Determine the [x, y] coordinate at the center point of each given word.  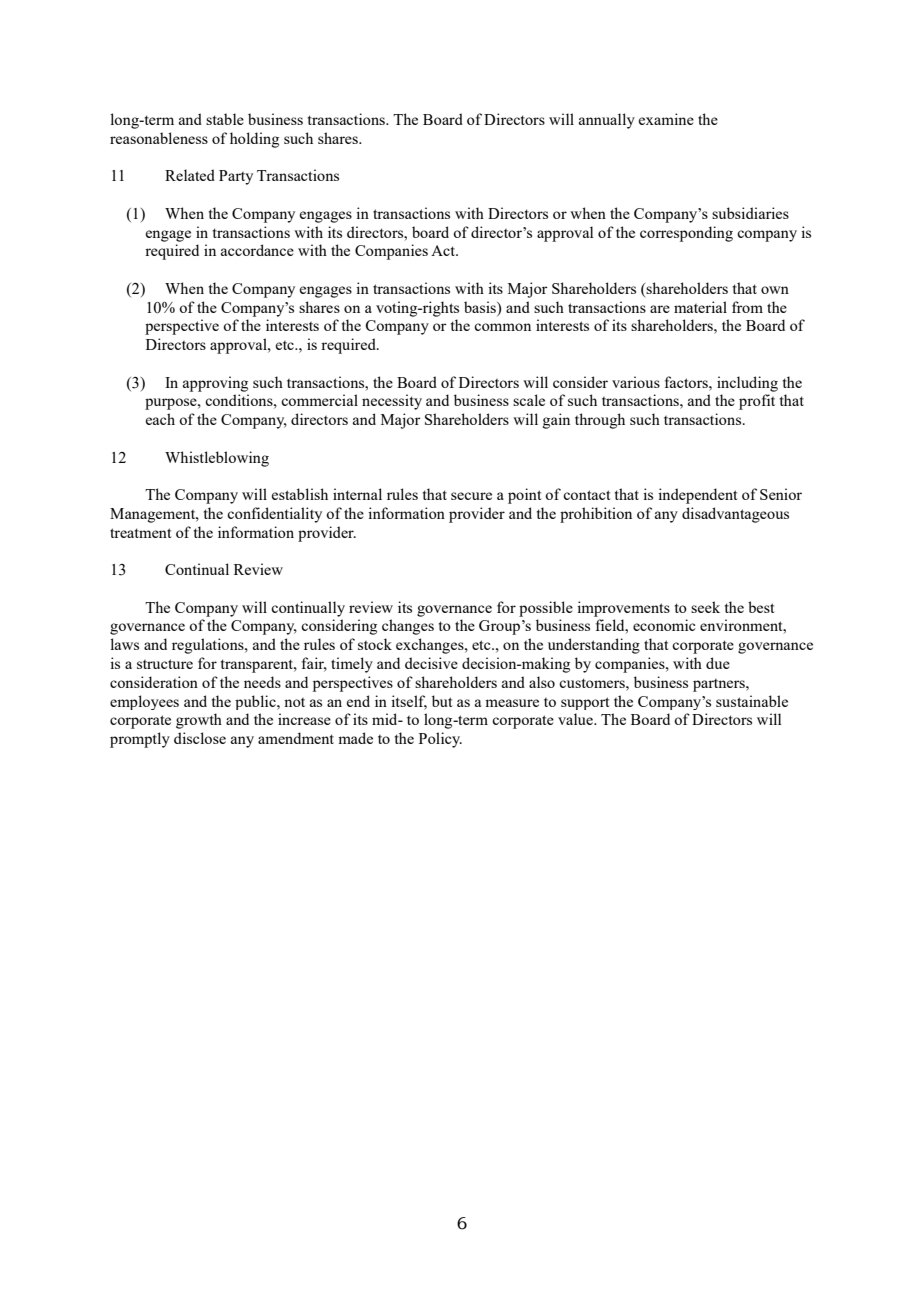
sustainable [752, 701]
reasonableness [159, 138]
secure [471, 496]
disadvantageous [735, 515]
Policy [440, 740]
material [700, 307]
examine [666, 119]
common [502, 327]
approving [215, 384]
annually [607, 121]
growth [199, 721]
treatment [140, 533]
